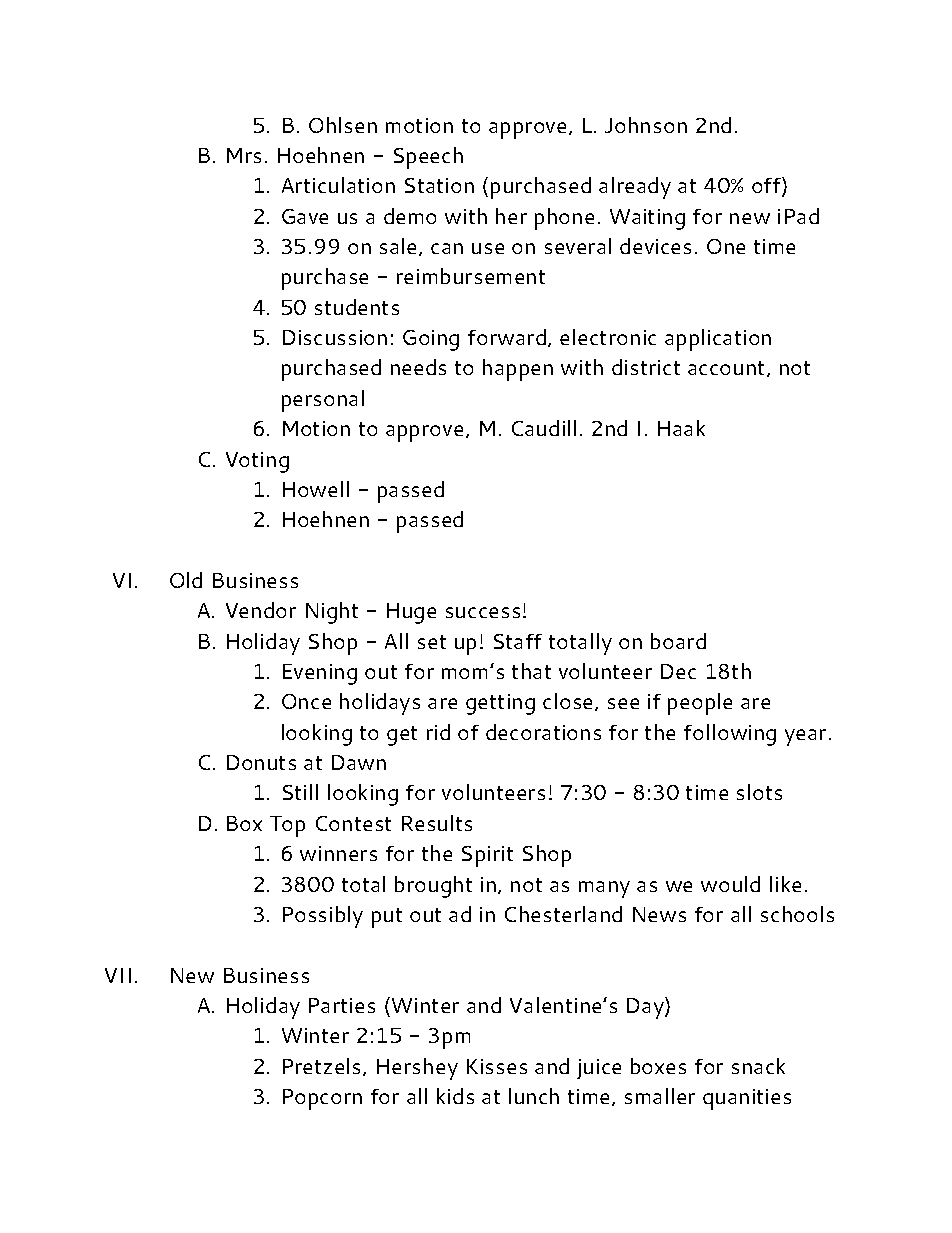 Image resolution: width=952 pixels, height=1233 pixels. What do you see at coordinates (646, 125) in the screenshot?
I see `Johnson` at bounding box center [646, 125].
